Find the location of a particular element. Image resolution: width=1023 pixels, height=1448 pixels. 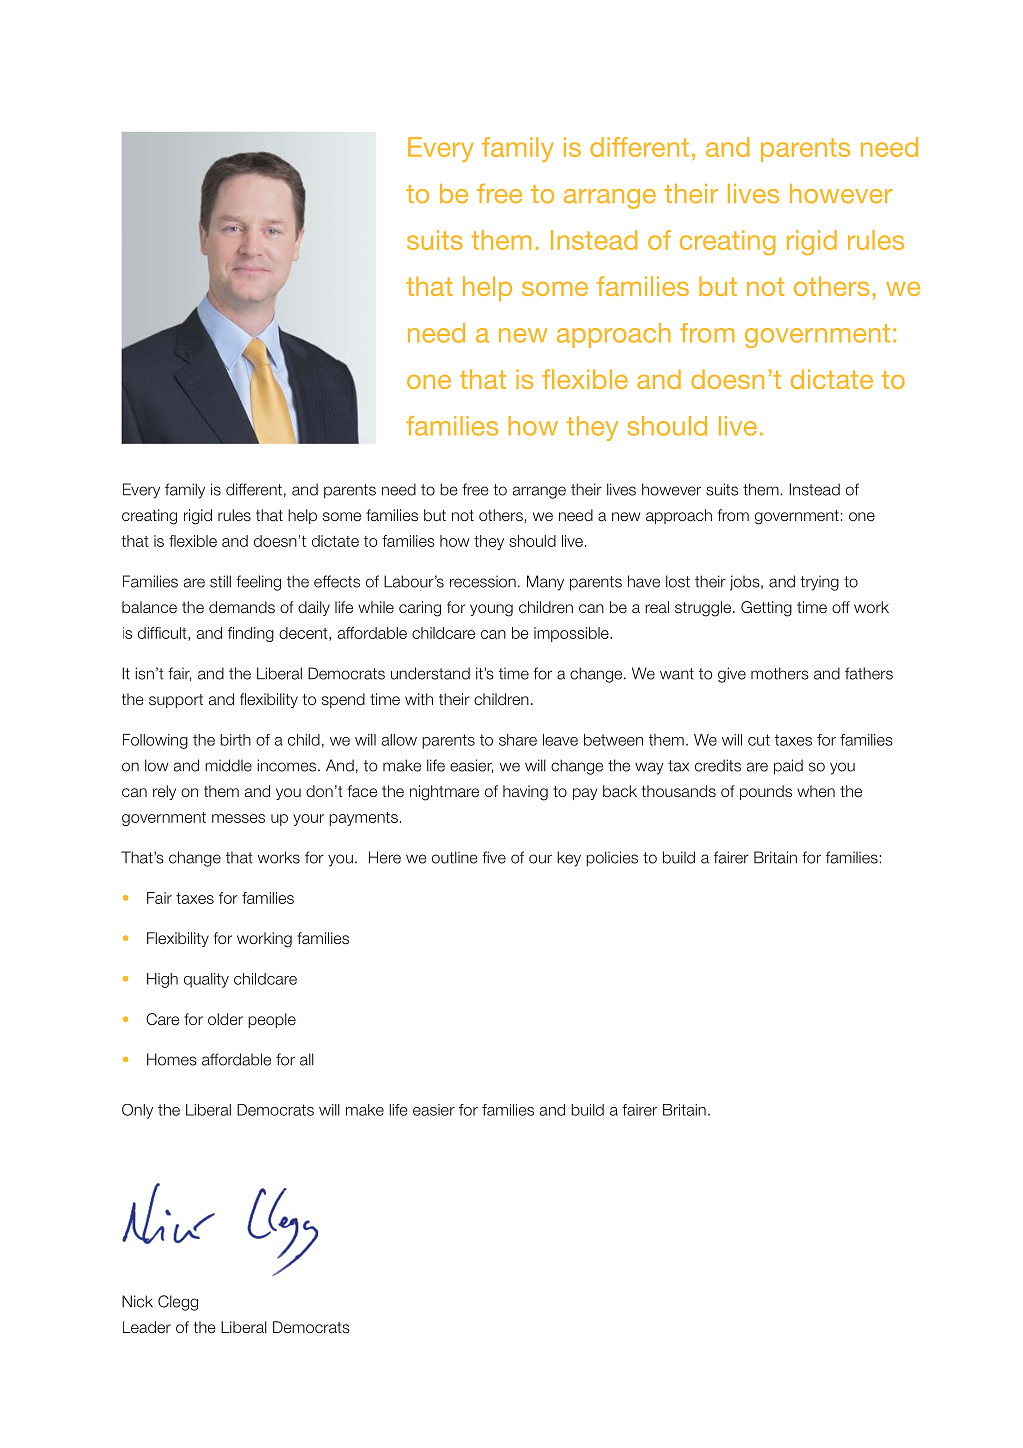

Homes is located at coordinates (172, 1059).
